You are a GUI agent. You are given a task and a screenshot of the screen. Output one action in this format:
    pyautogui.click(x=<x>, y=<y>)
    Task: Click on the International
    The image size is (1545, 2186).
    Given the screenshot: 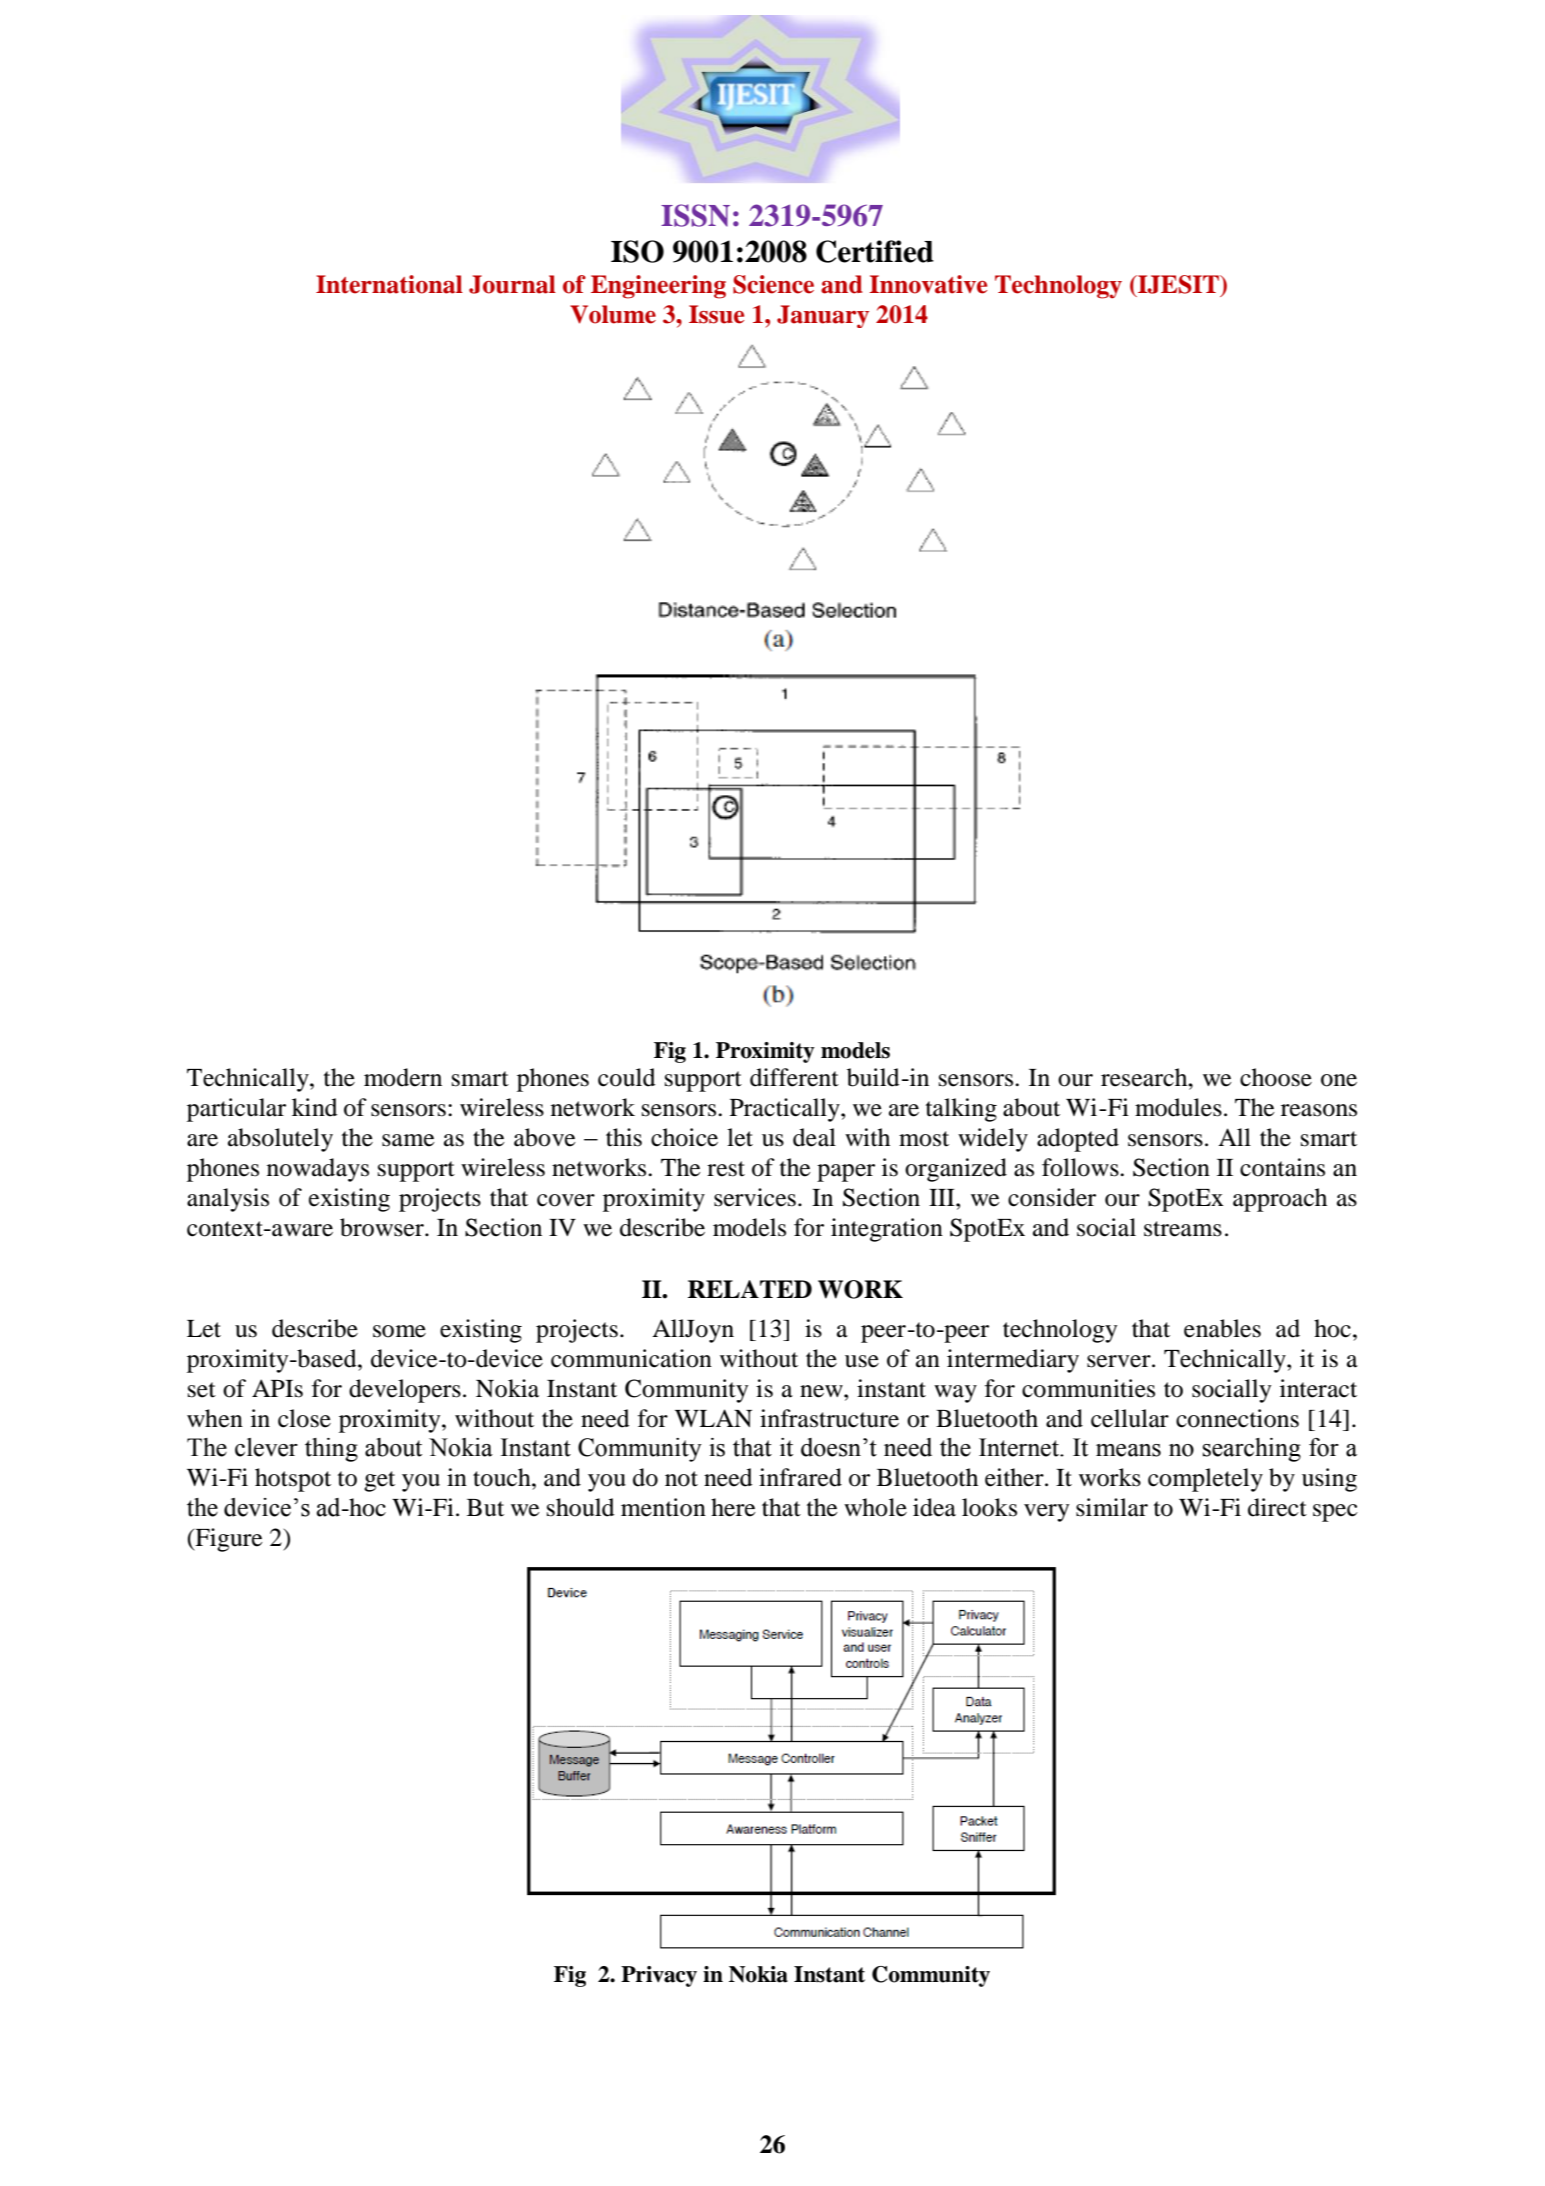 What is the action you would take?
    pyautogui.click(x=389, y=284)
